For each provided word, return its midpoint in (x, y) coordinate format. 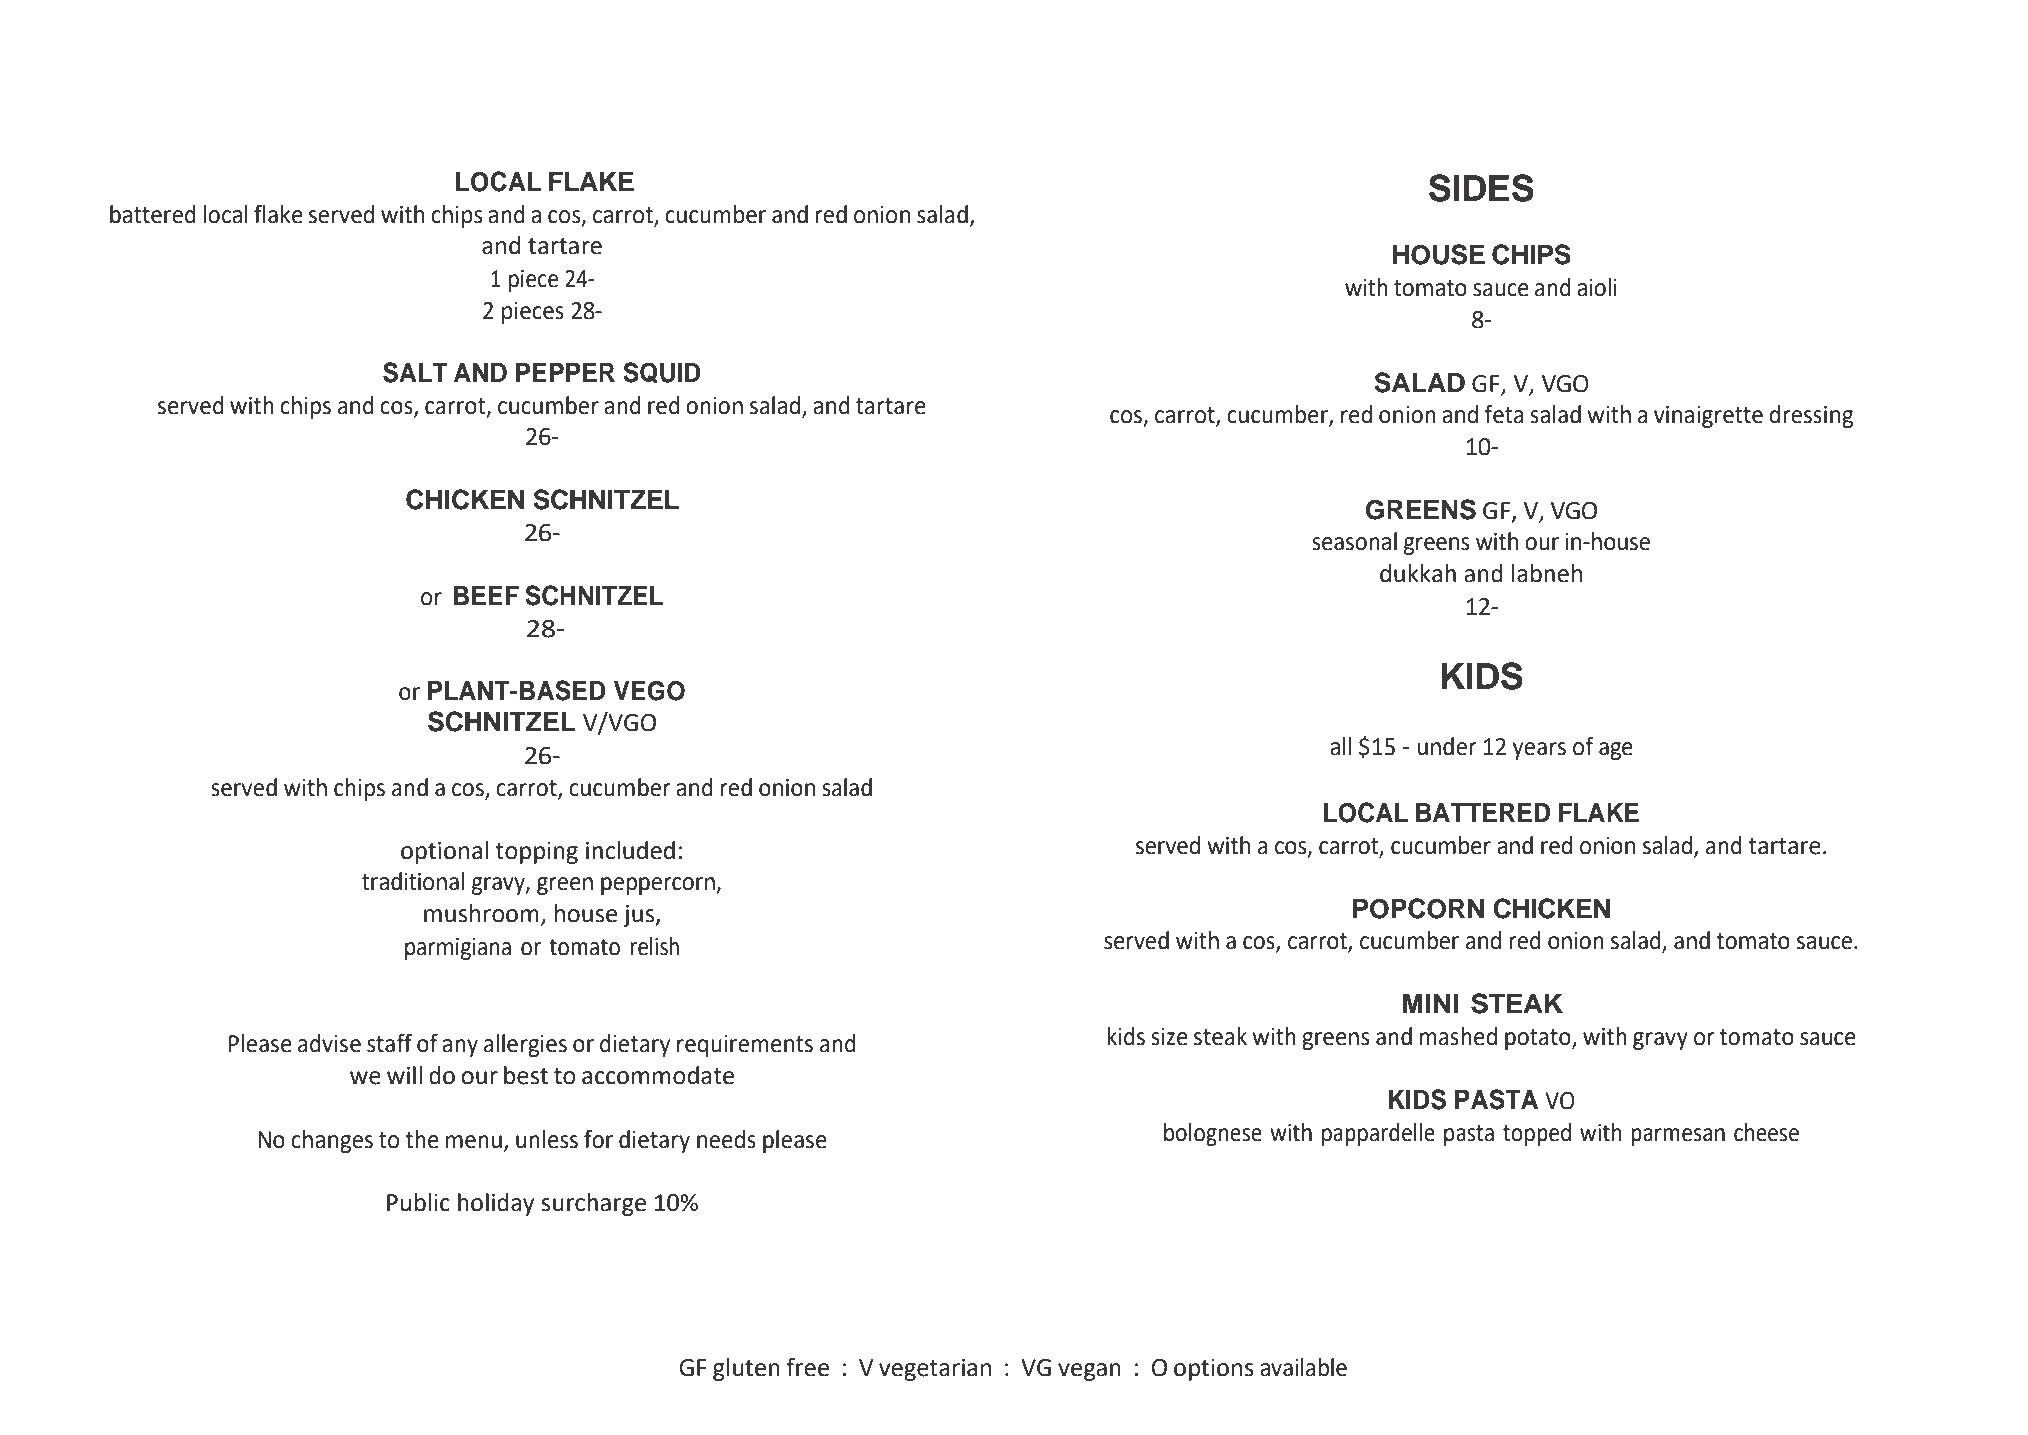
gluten (746, 1369)
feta (1504, 414)
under (1447, 746)
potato (1539, 1039)
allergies (525, 1045)
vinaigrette (1708, 417)
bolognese (1213, 1134)
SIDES (1481, 188)
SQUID (662, 372)
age (1616, 751)
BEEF (486, 595)
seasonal (1354, 541)
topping (536, 853)
